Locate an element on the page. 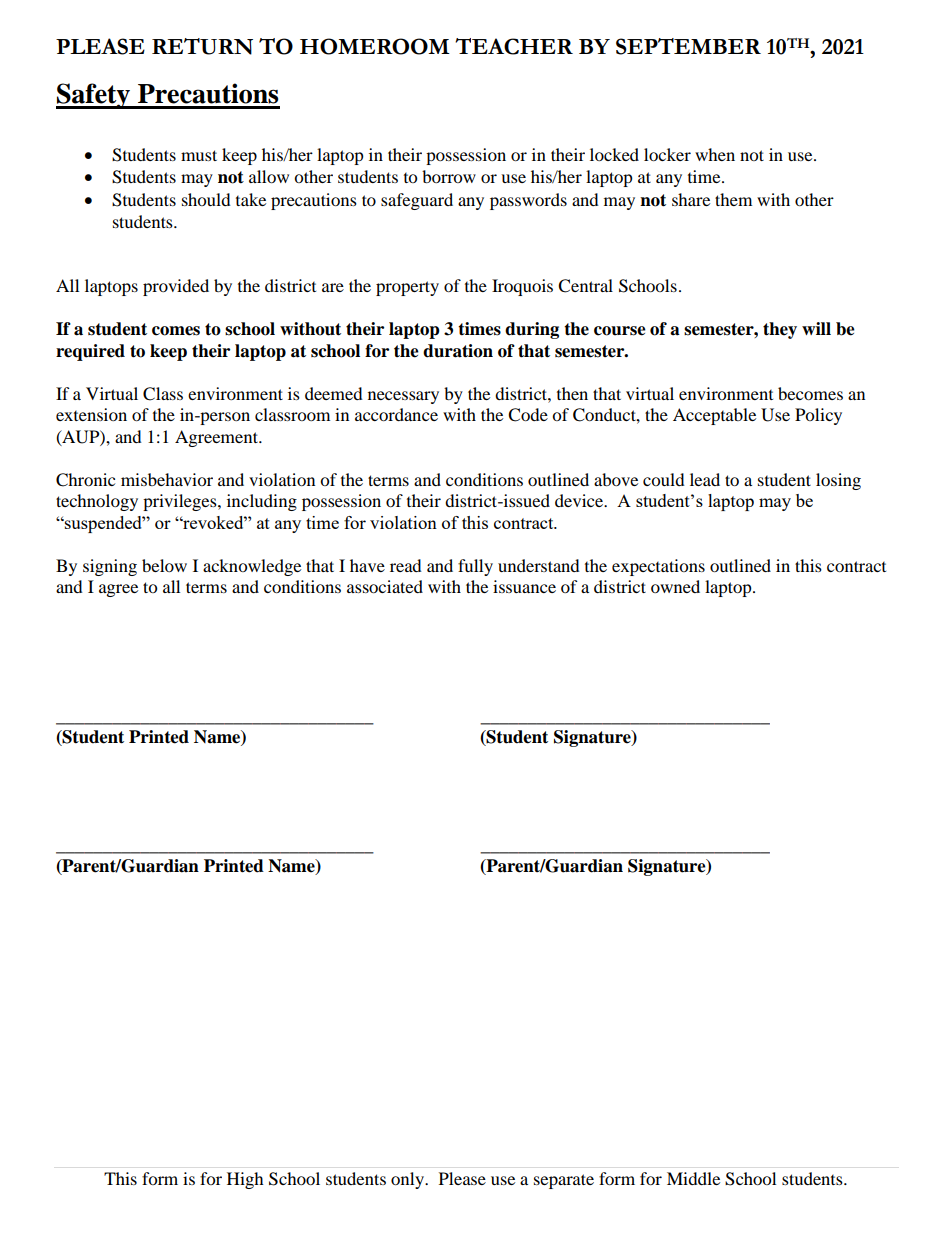 This page has width=952, height=1233. owned is located at coordinates (675, 586).
